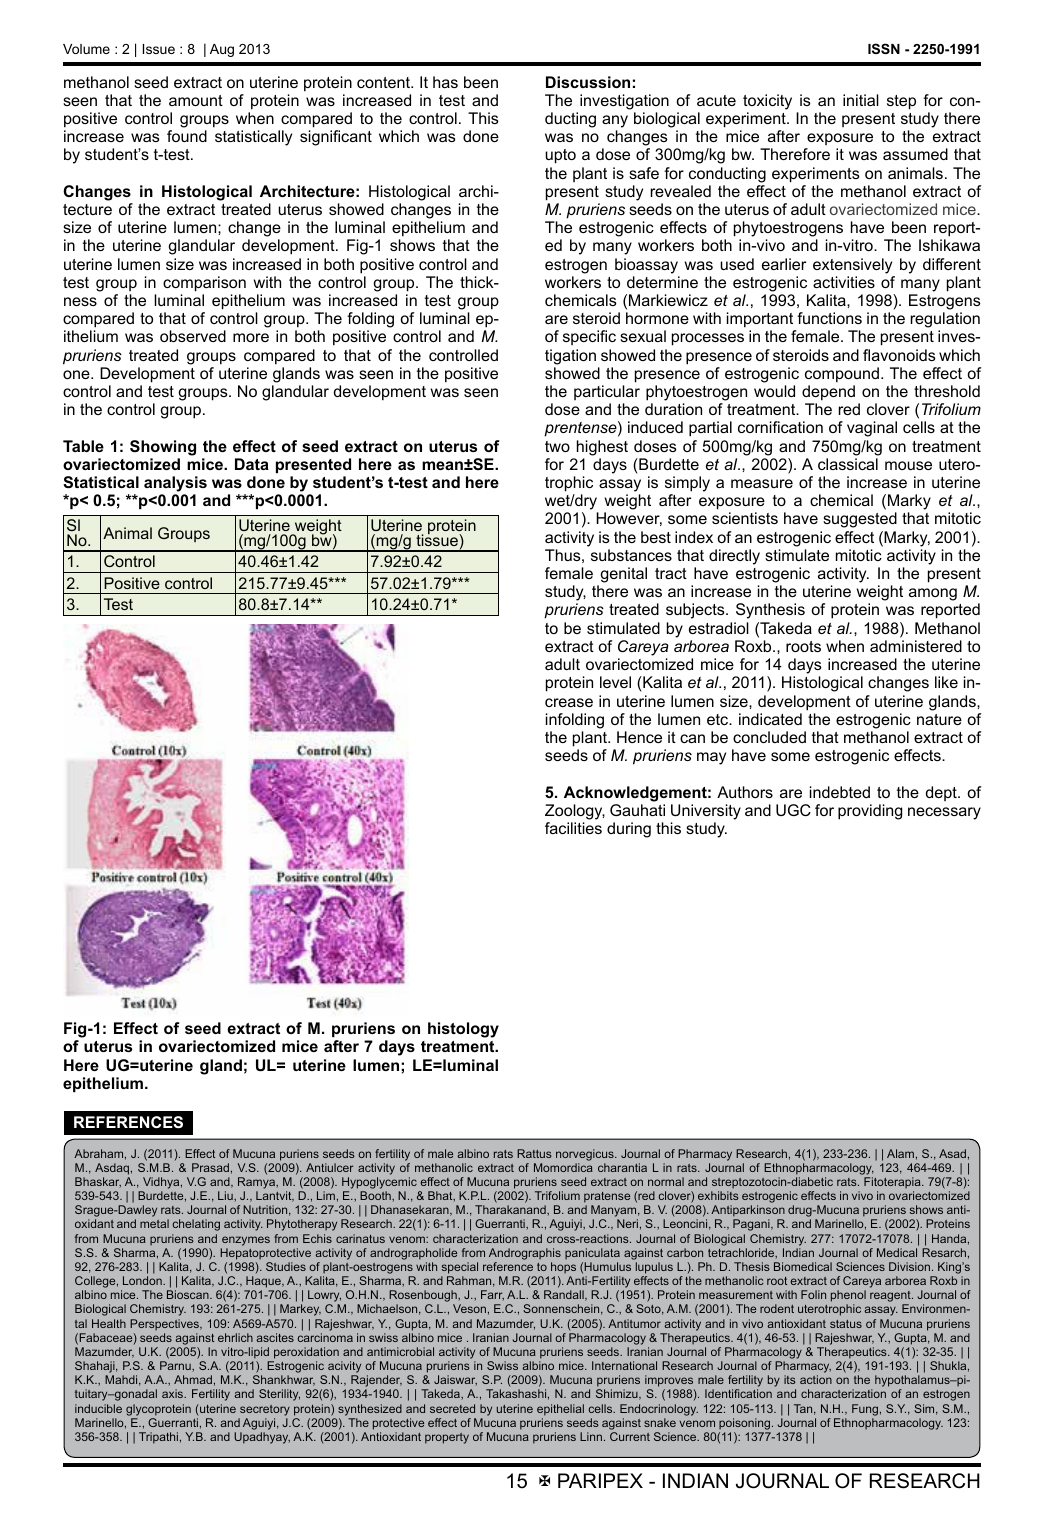 This document has height=1531, width=1044. What do you see at coordinates (557, 446) in the document?
I see `two` at bounding box center [557, 446].
